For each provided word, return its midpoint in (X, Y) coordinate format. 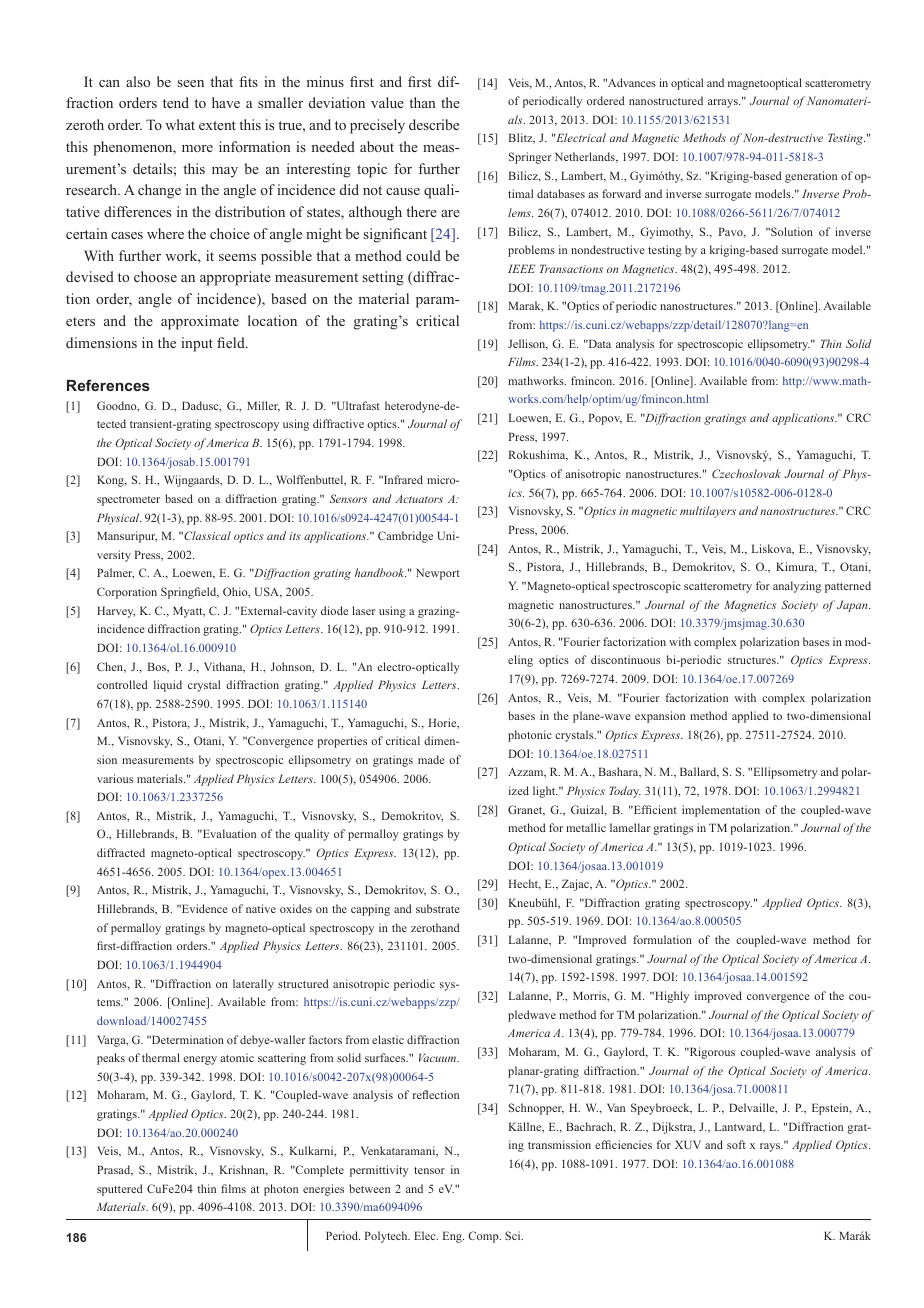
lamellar (630, 827)
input (197, 344)
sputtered (120, 1190)
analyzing (797, 587)
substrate (437, 908)
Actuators (419, 499)
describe (434, 124)
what (180, 124)
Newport (438, 574)
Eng (453, 1237)
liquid (168, 686)
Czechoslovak (746, 473)
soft (736, 1144)
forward (621, 193)
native (261, 908)
